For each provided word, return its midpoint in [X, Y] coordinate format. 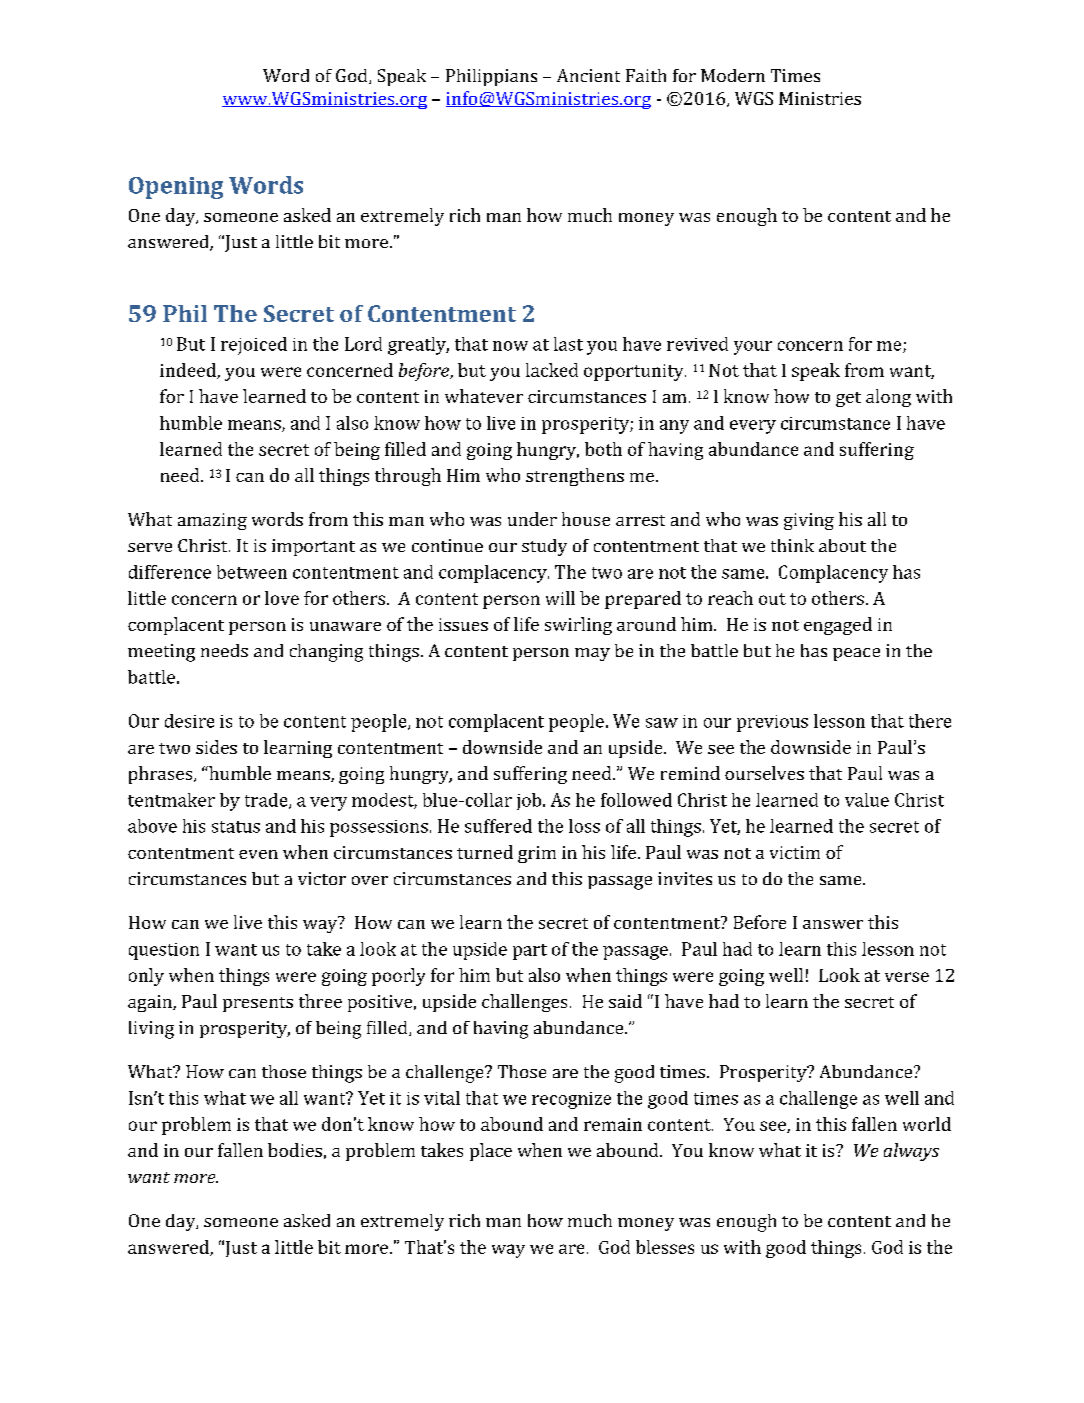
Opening [176, 188]
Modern [733, 75]
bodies [295, 1150]
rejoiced [254, 346]
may [592, 654]
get [848, 399]
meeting [161, 653]
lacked [552, 370]
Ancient [588, 75]
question [164, 951]
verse [907, 977]
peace [856, 654]
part [530, 952]
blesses [665, 1247]
